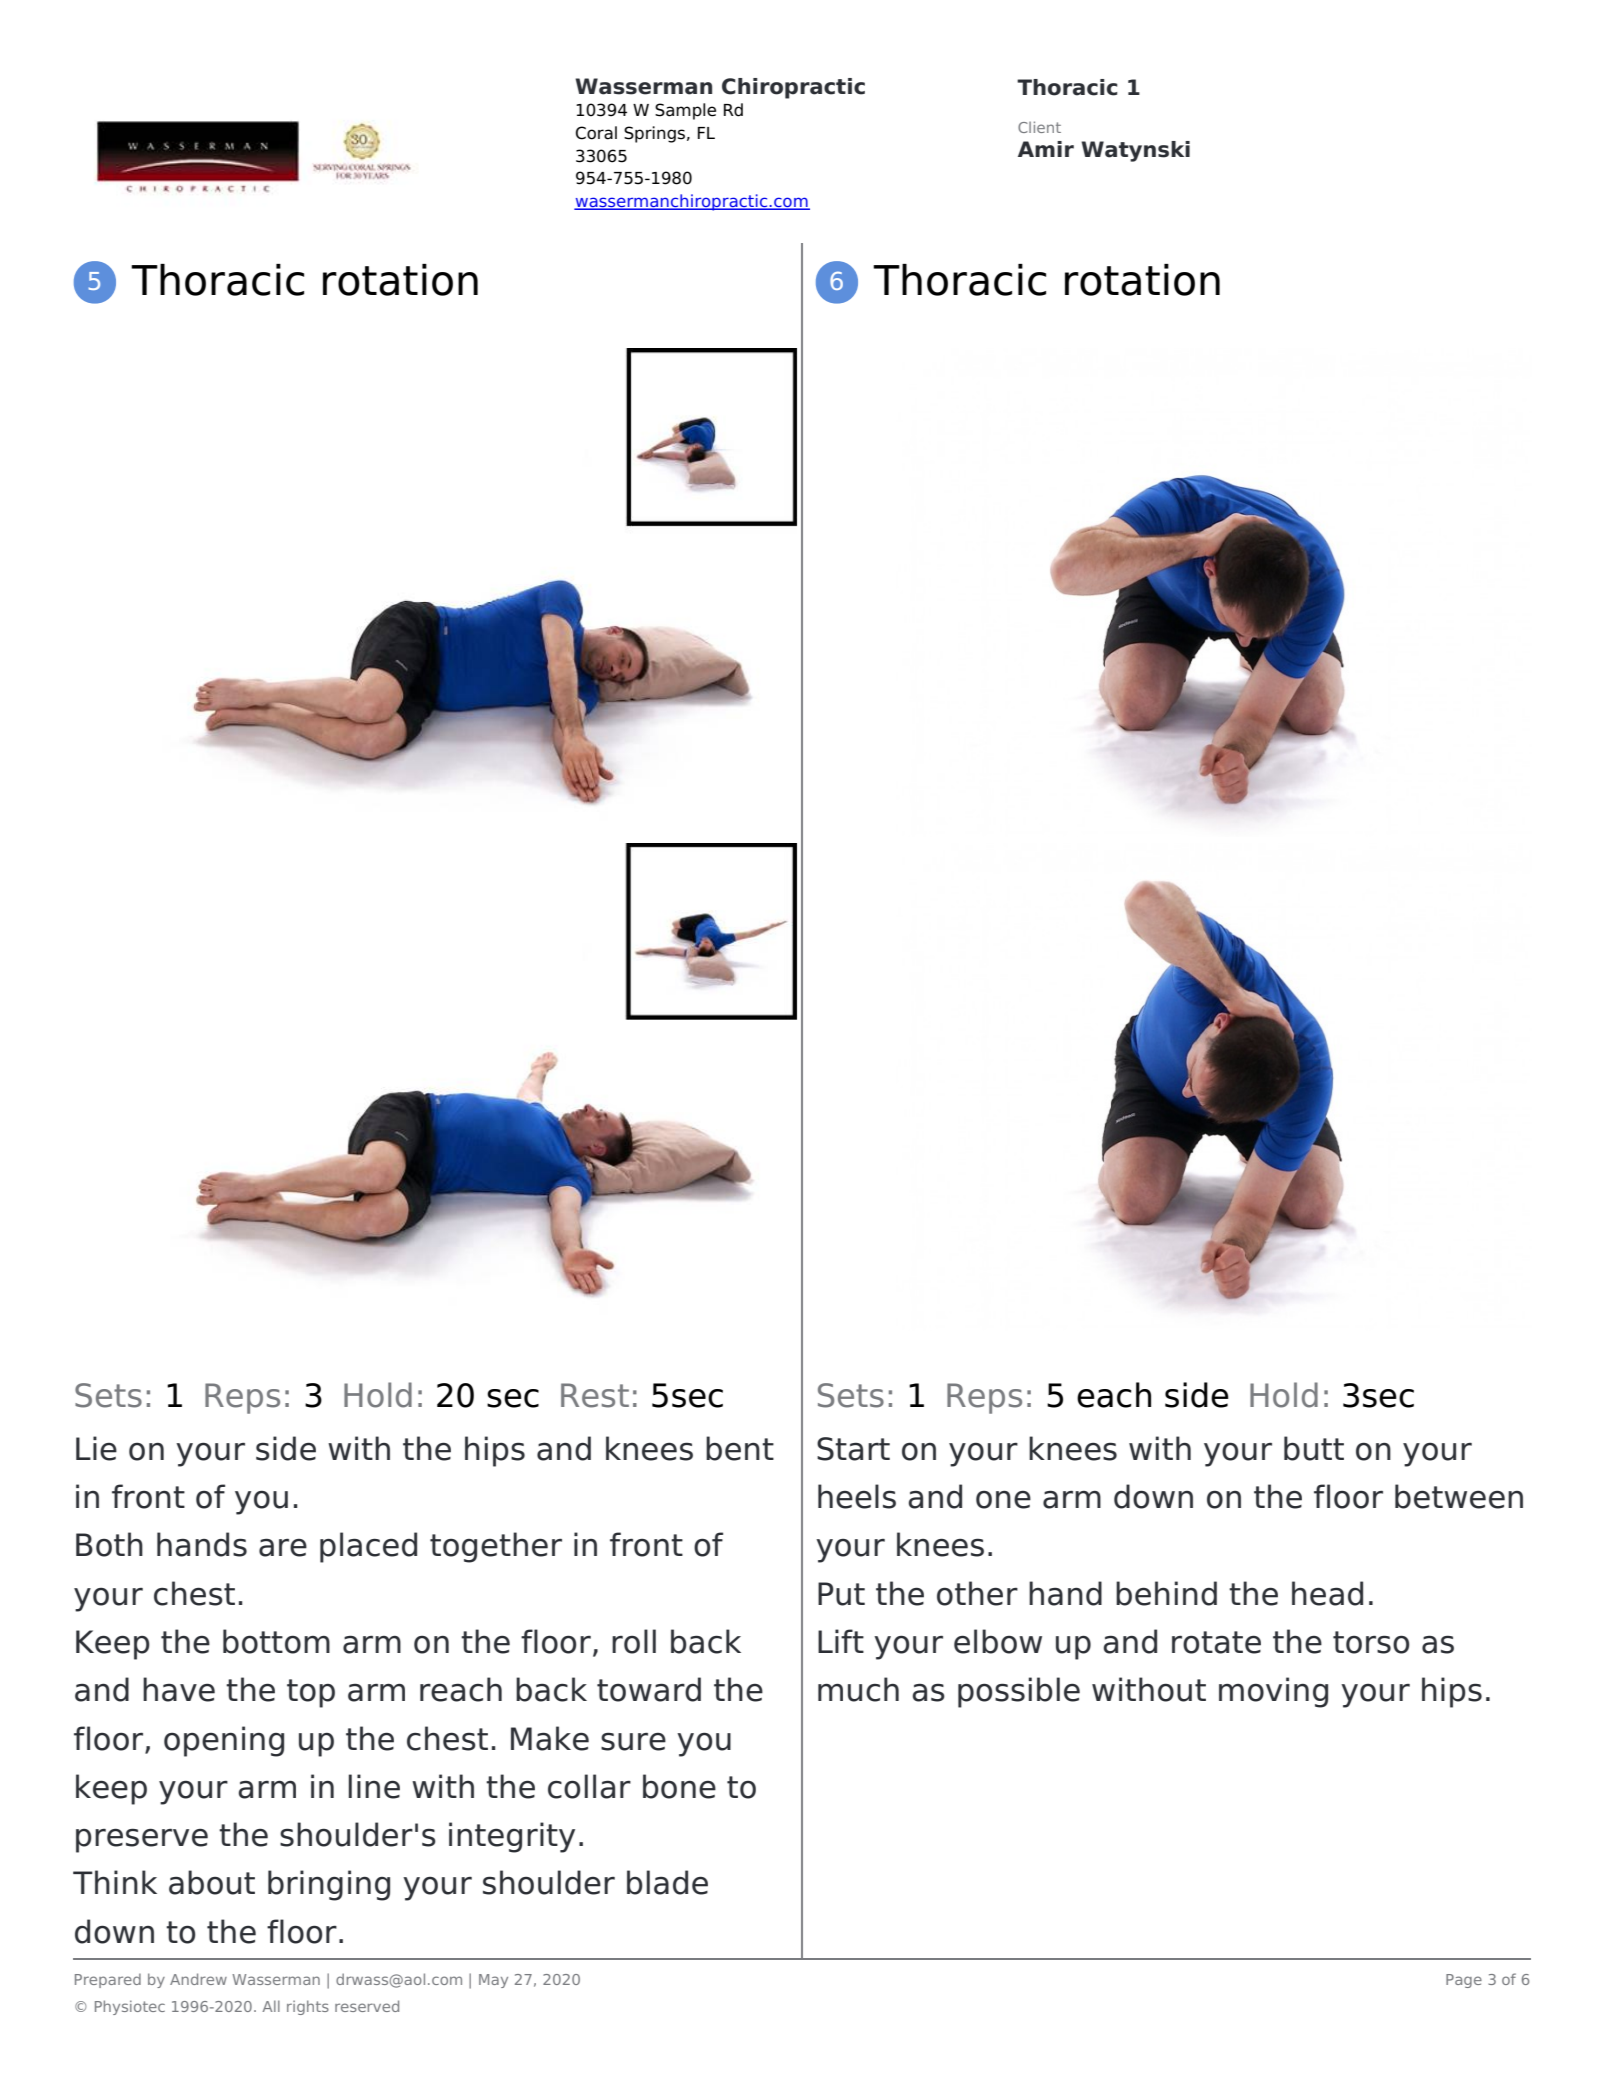  What do you see at coordinates (368, 1547) in the document?
I see `placed` at bounding box center [368, 1547].
